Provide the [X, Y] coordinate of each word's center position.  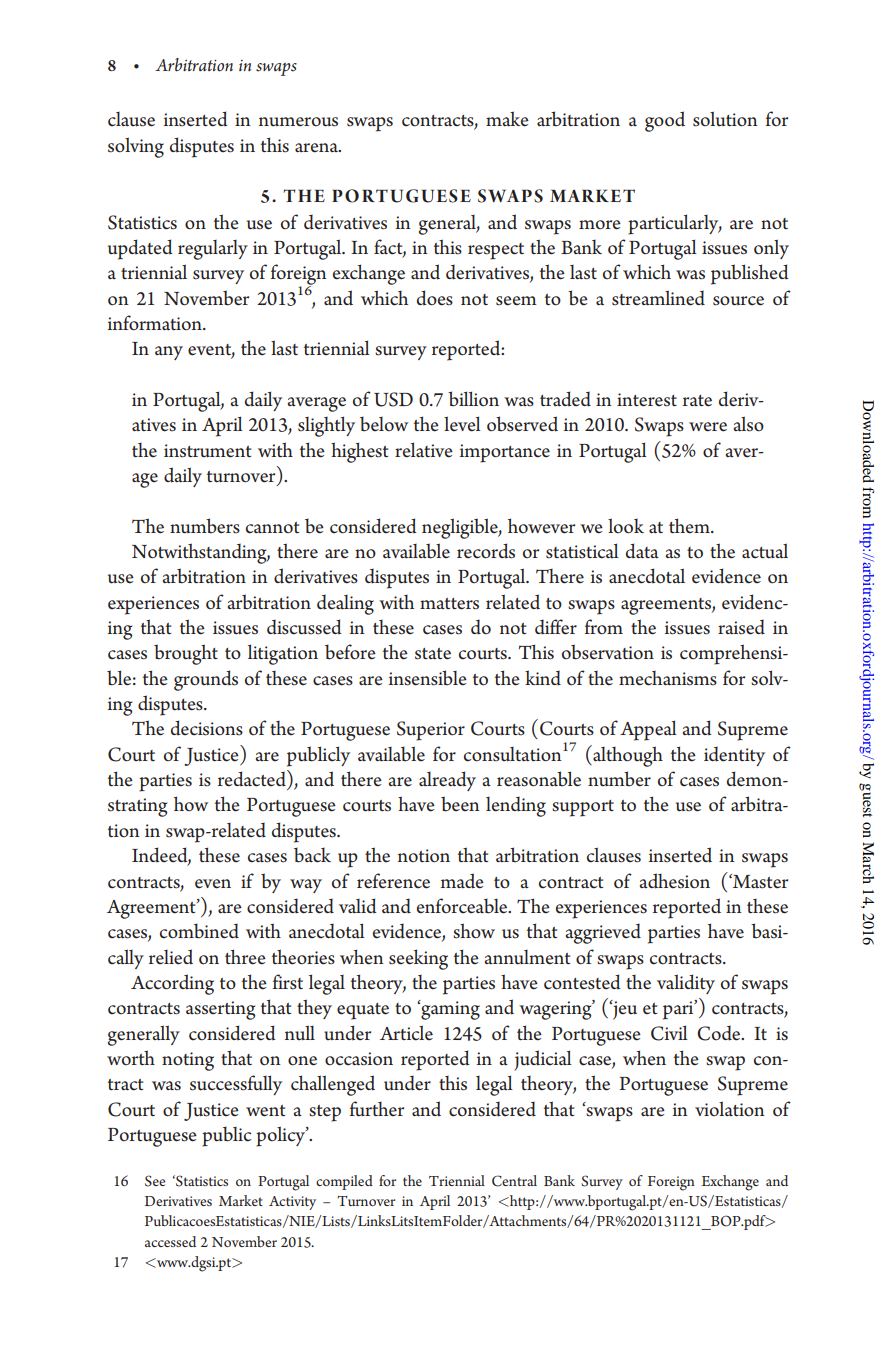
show [474, 931]
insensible [428, 678]
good [665, 121]
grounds [206, 680]
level [462, 424]
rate [697, 401]
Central [514, 1181]
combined [199, 931]
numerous [298, 122]
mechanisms [668, 678]
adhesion [674, 881]
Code [720, 1033]
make [507, 119]
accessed [170, 1241]
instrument [207, 451]
